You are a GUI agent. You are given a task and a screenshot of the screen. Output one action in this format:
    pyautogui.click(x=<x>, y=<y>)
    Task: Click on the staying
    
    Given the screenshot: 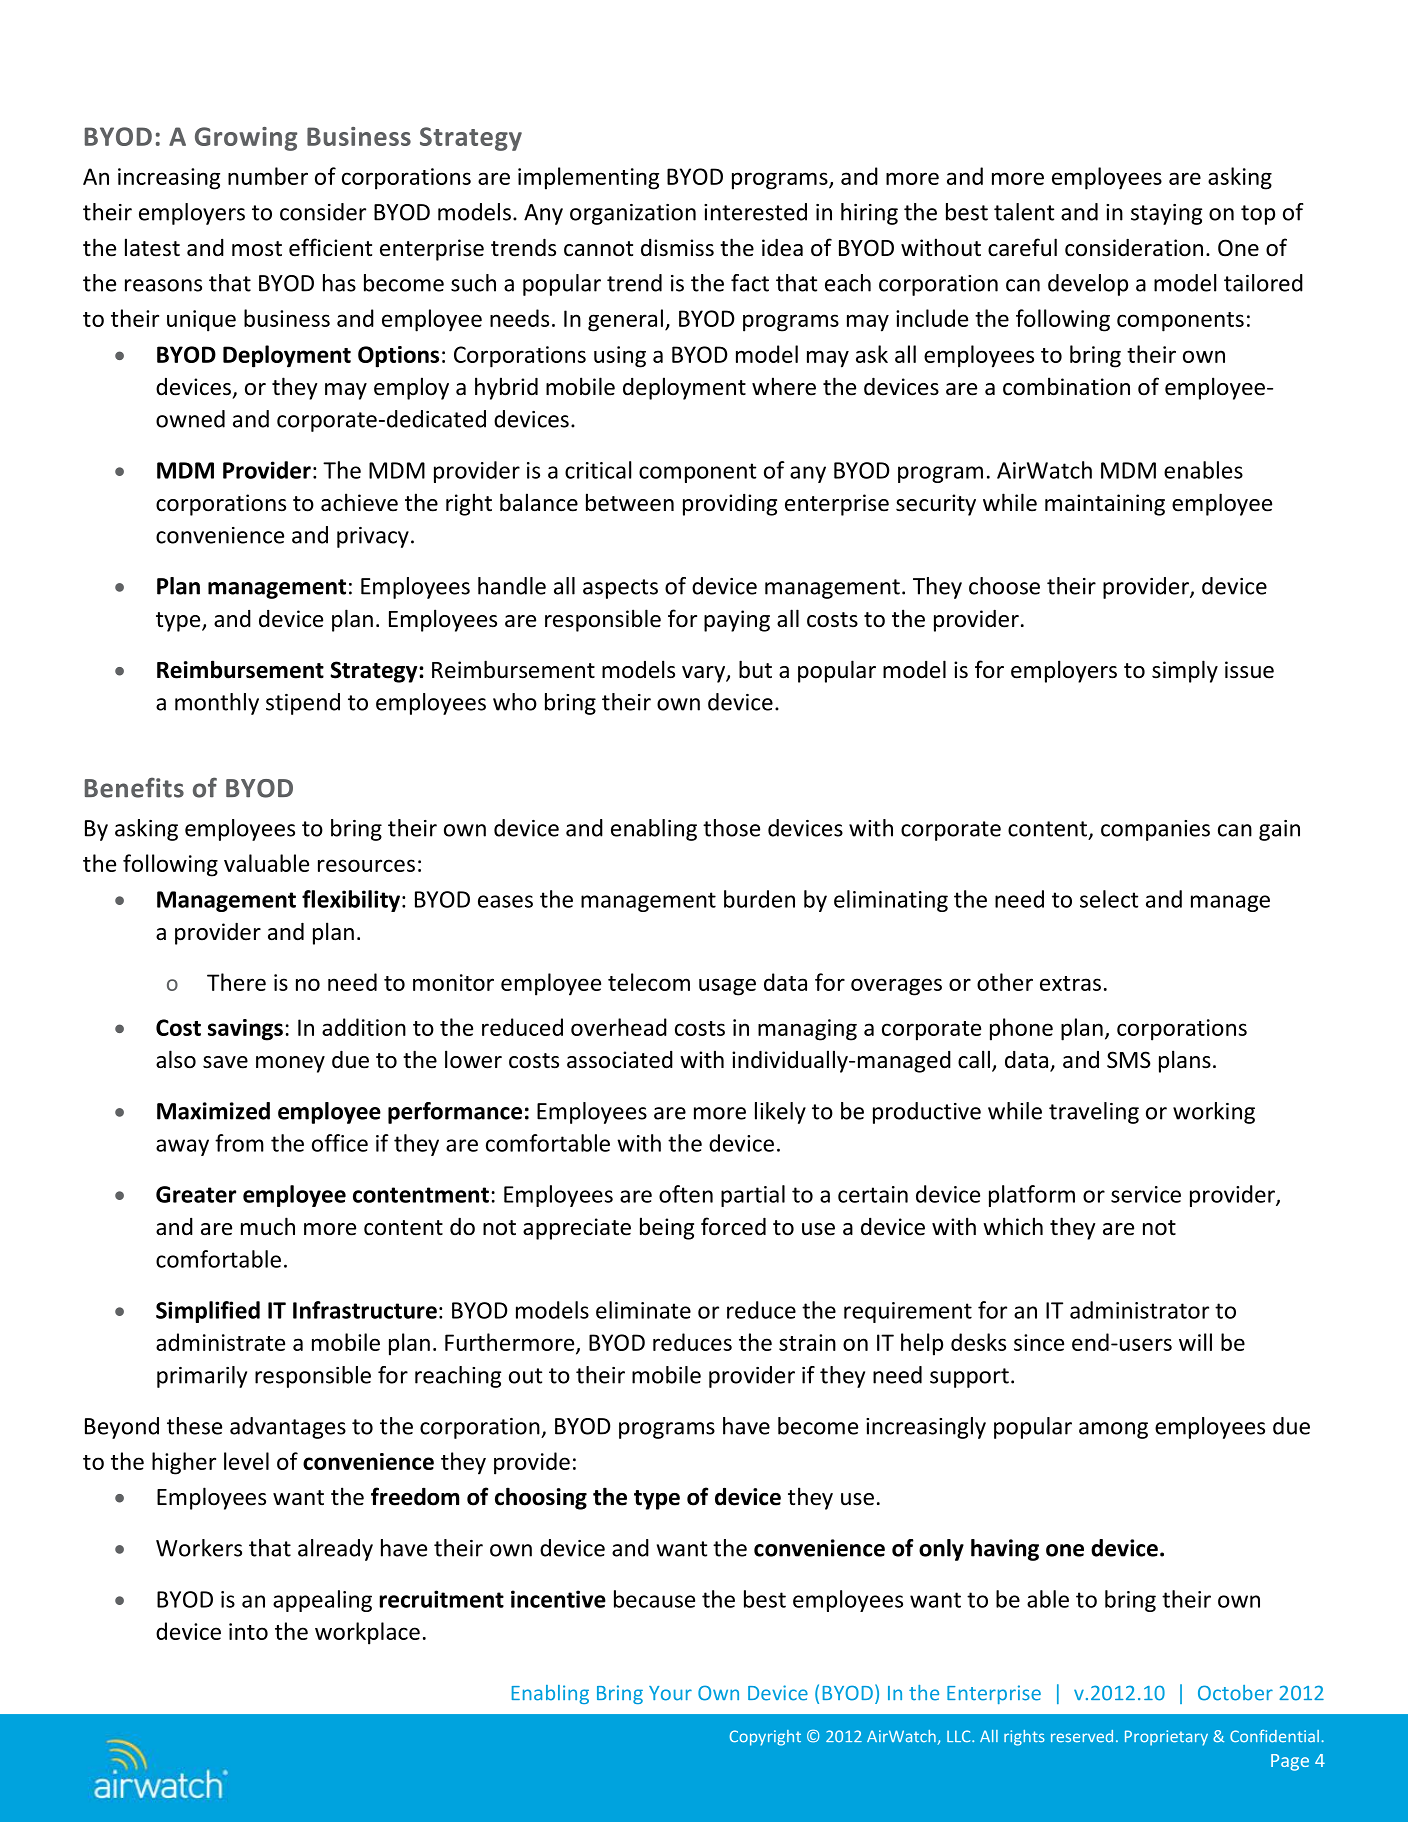 What is the action you would take?
    pyautogui.click(x=1166, y=214)
